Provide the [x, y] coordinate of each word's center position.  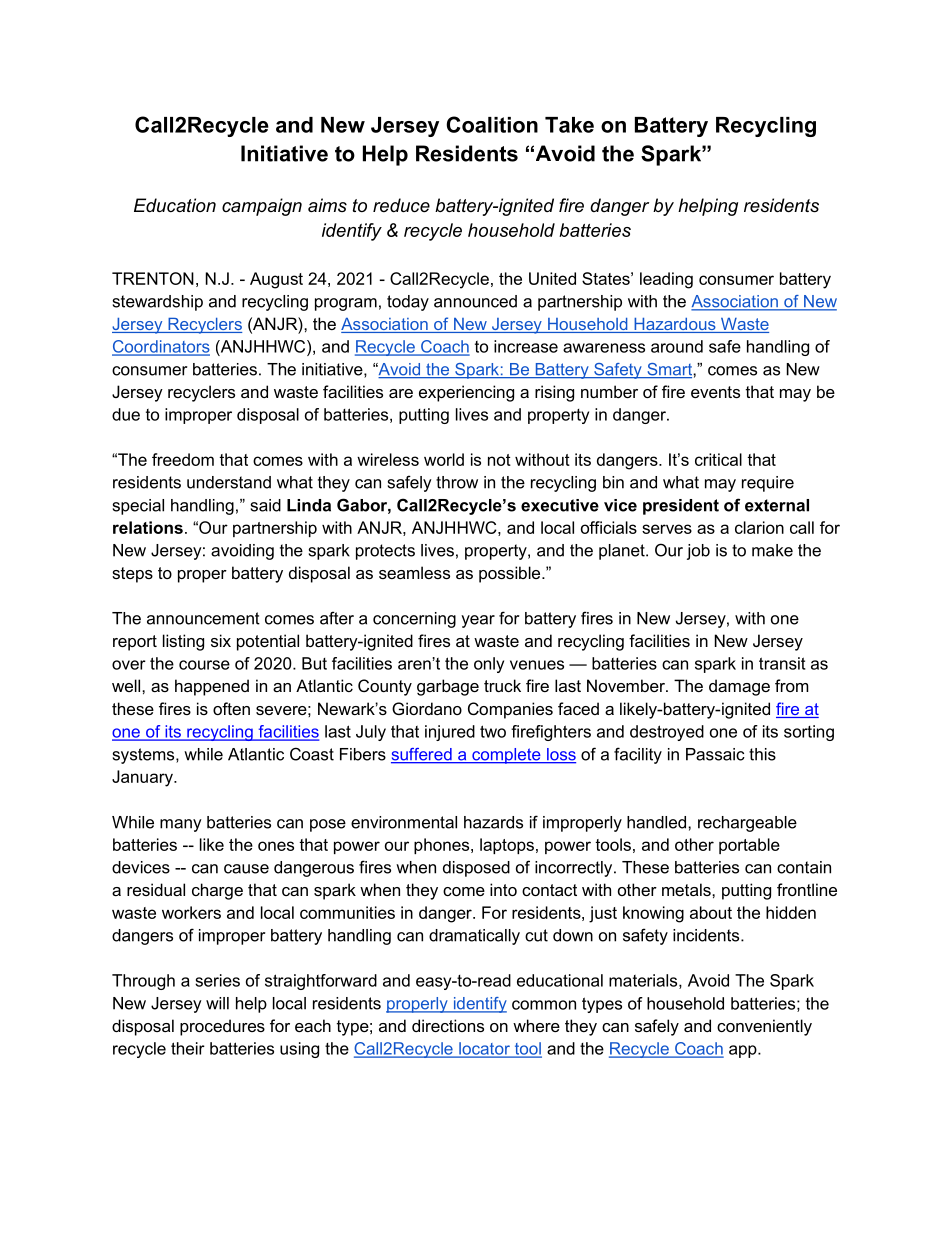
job [698, 552]
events [715, 392]
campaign [262, 207]
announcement [203, 618]
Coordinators [161, 347]
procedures [222, 1027]
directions [448, 1025]
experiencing [466, 393]
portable [749, 846]
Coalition [492, 124]
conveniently [764, 1027]
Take [569, 125]
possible [511, 574]
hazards [493, 822]
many [181, 825]
